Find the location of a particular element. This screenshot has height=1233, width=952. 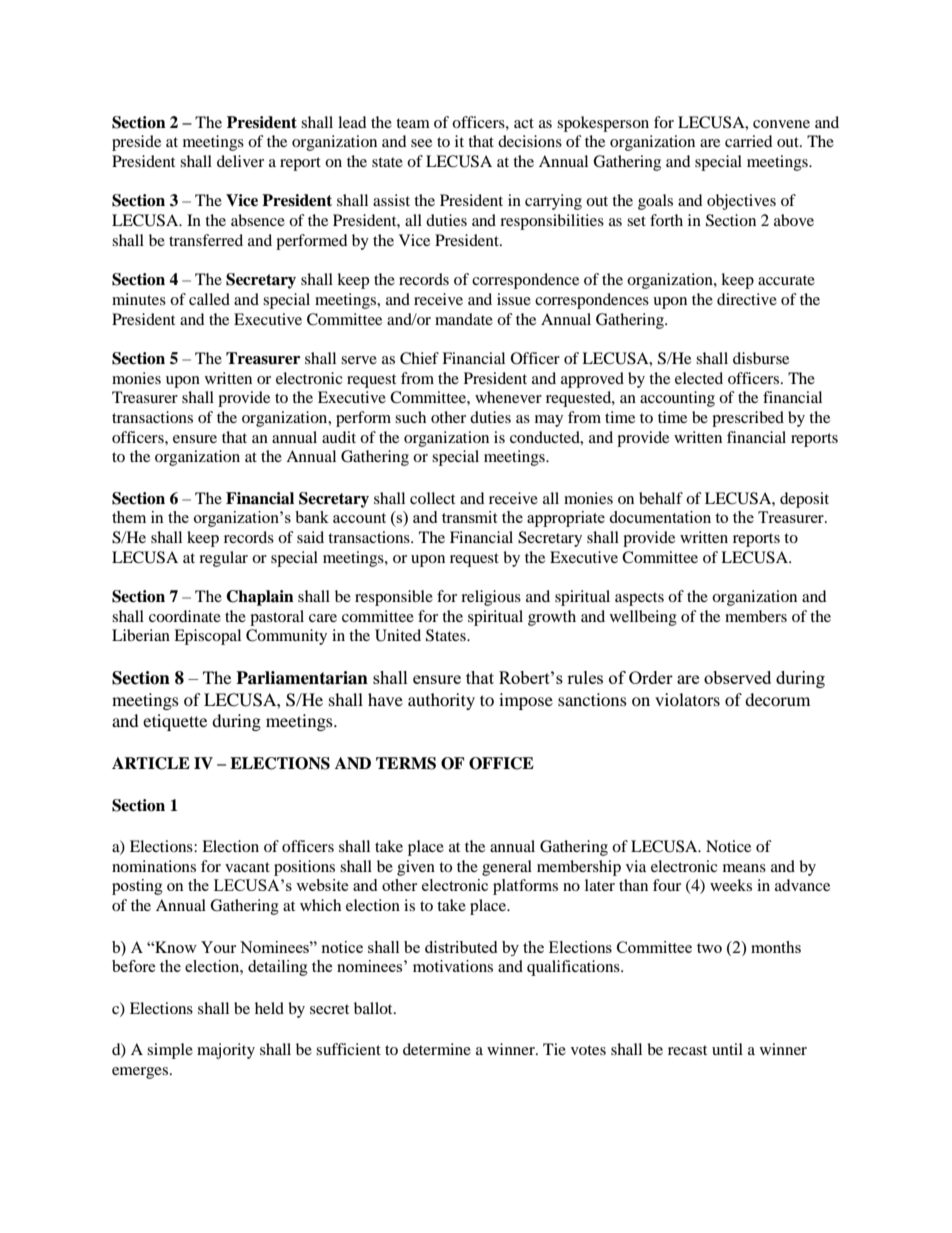

see is located at coordinates (421, 143).
